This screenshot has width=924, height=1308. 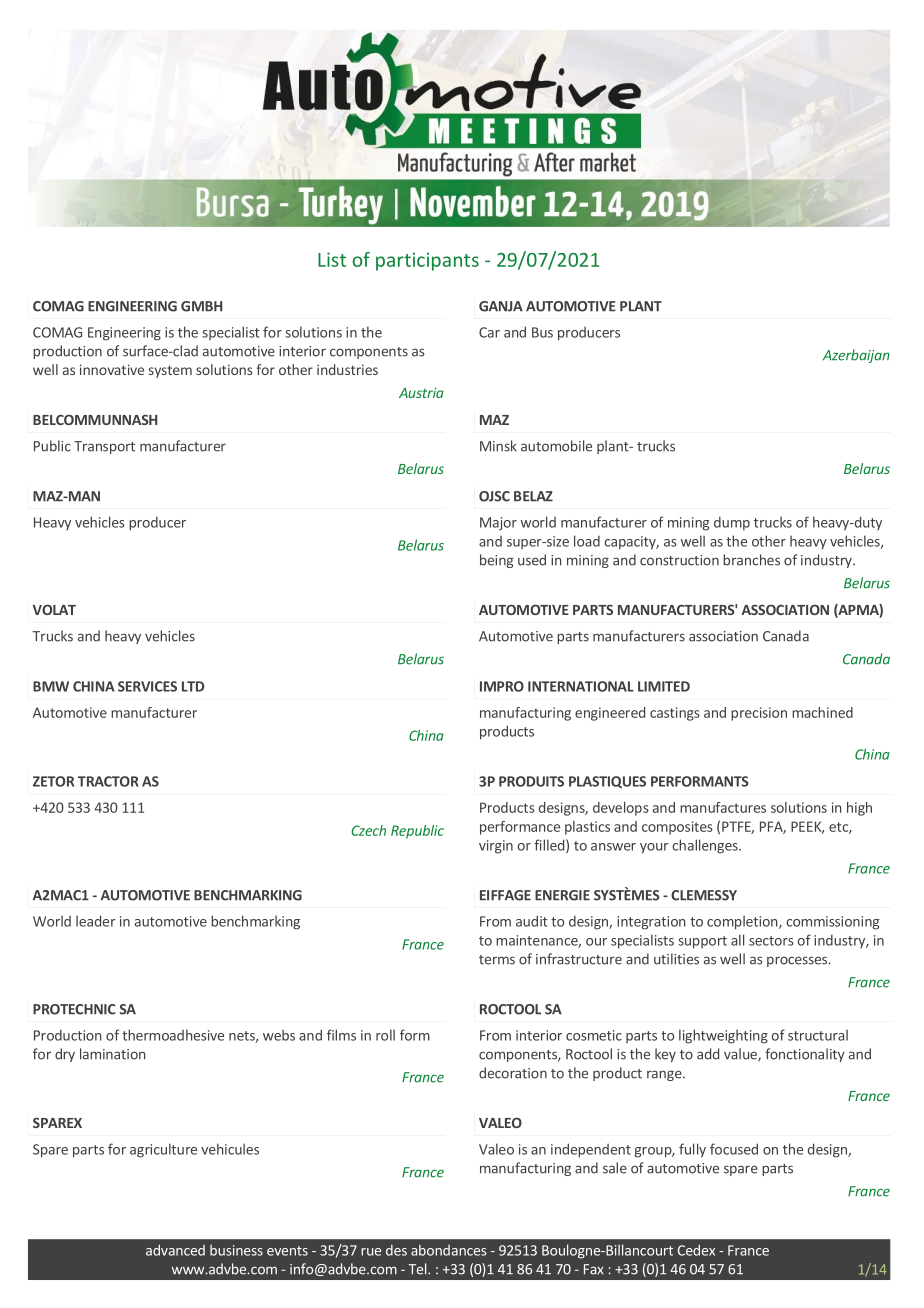 What do you see at coordinates (723, 807) in the screenshot?
I see `manufactures` at bounding box center [723, 807].
